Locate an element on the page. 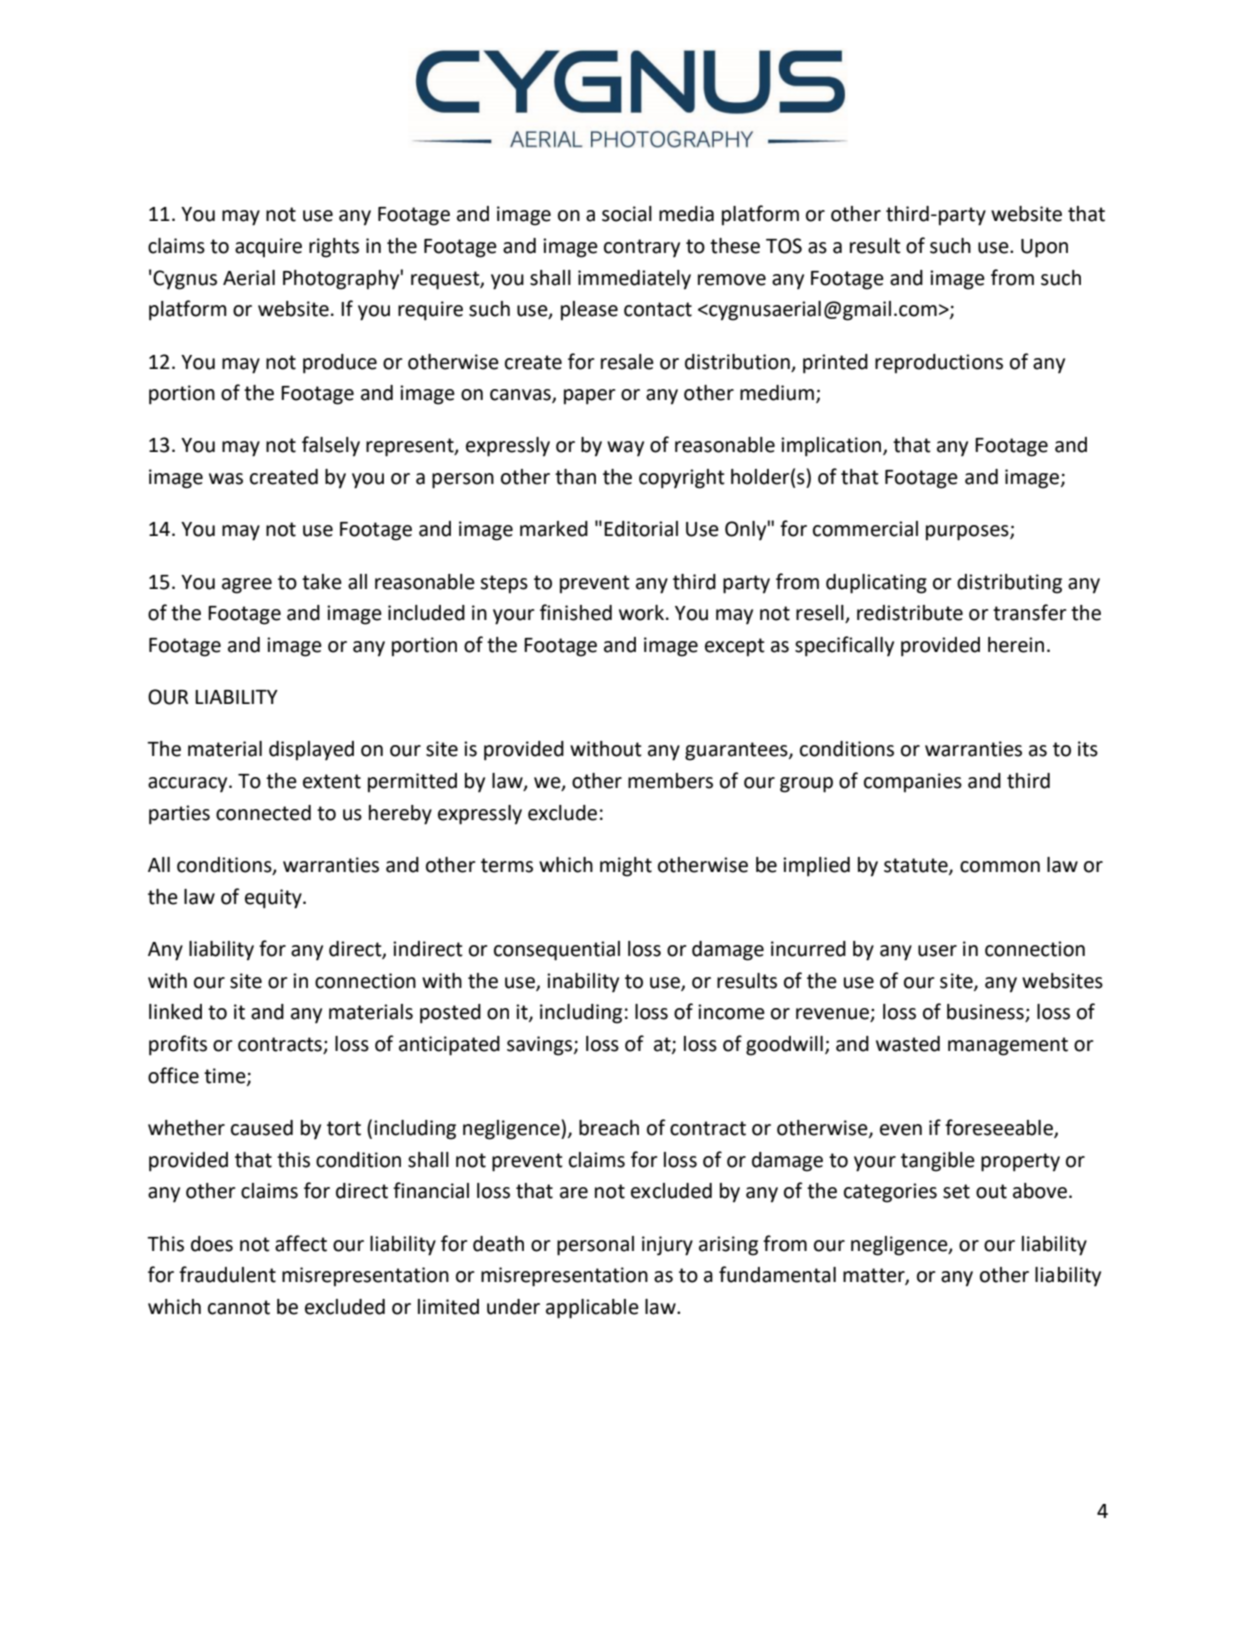 The height and width of the page is (1625, 1256). Upon is located at coordinates (1044, 248).
